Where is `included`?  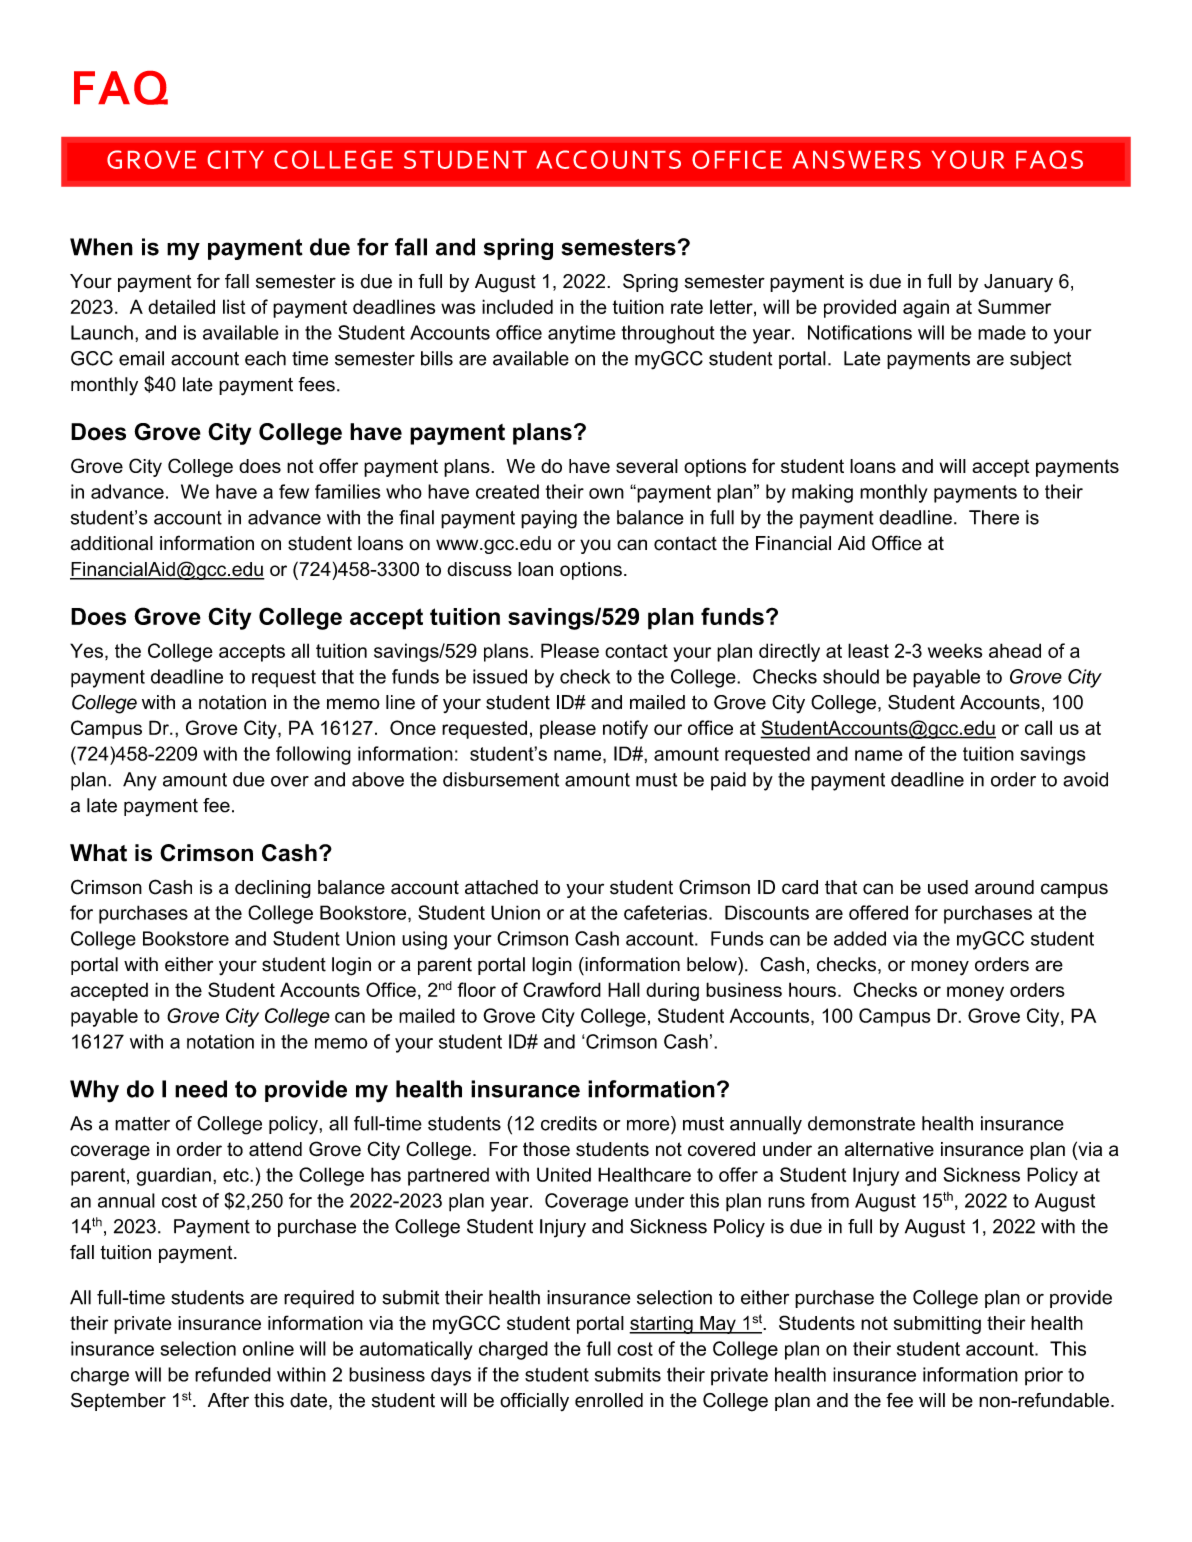 included is located at coordinates (517, 306).
